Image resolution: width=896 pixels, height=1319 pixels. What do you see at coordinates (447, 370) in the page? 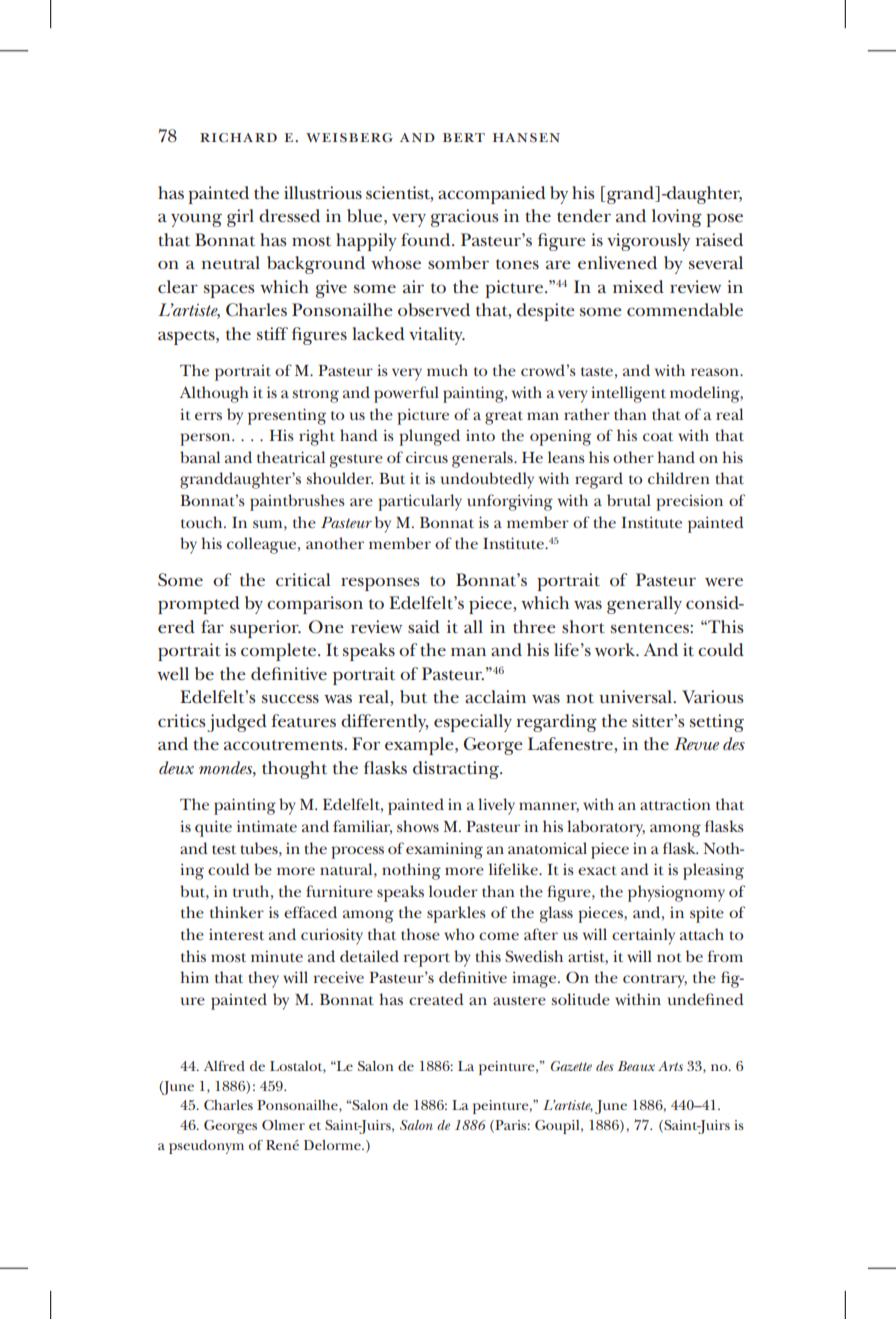
I see `much` at bounding box center [447, 370].
